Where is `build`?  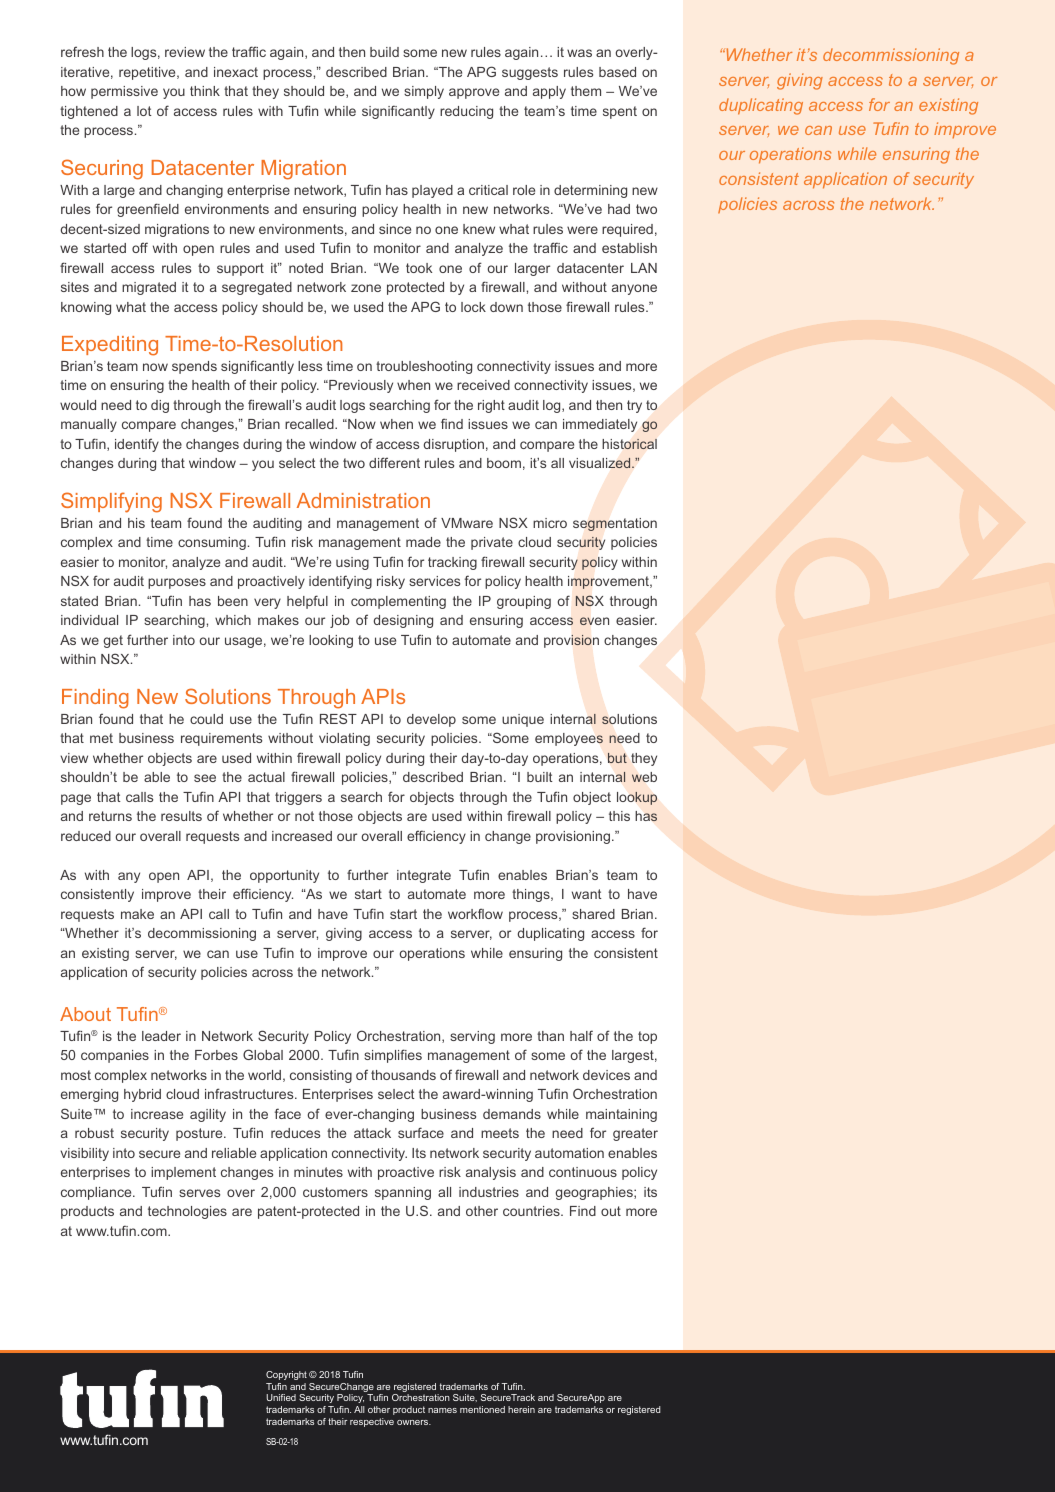
build is located at coordinates (384, 52).
